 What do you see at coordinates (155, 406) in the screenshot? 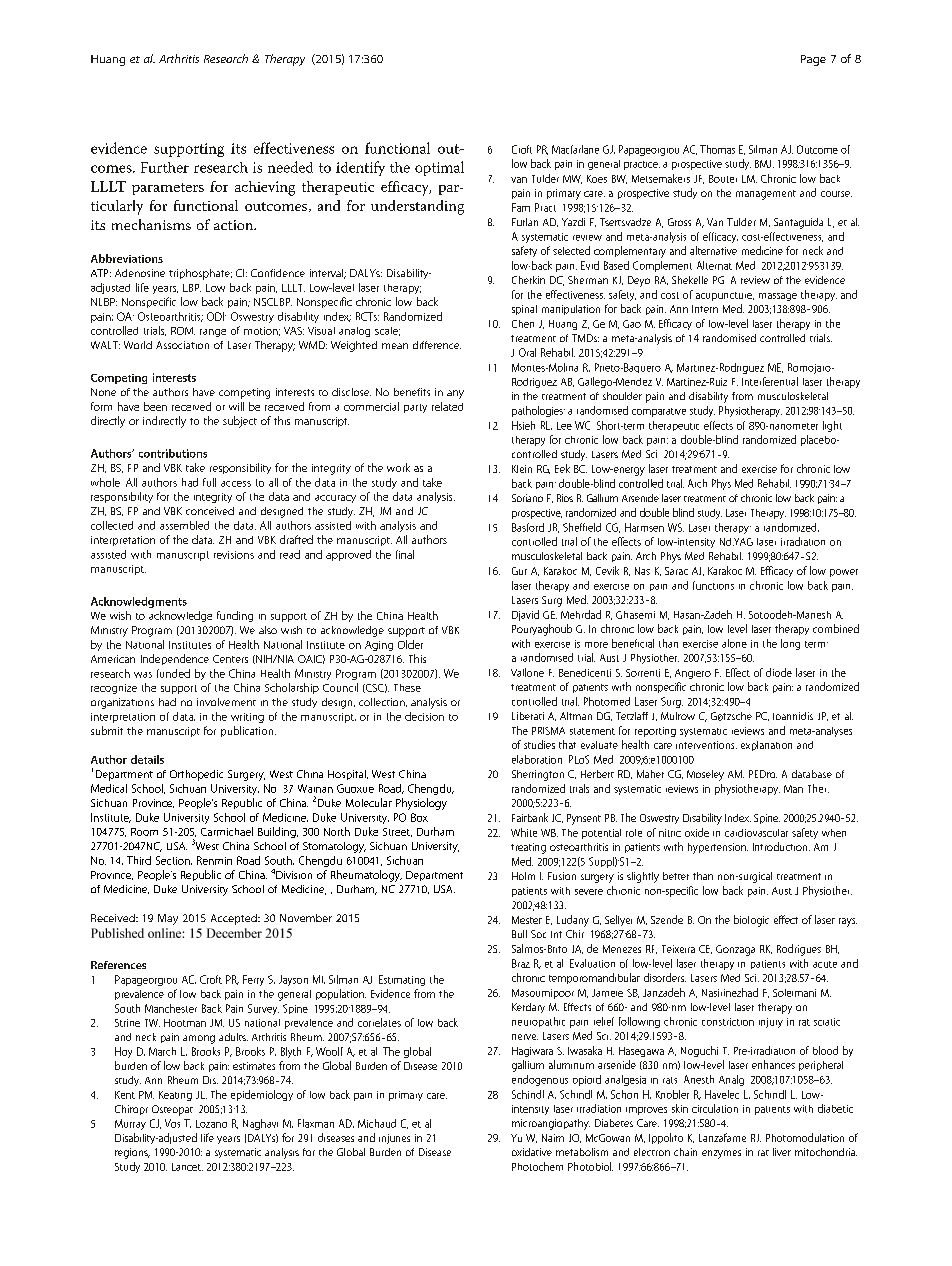
I see `been` at bounding box center [155, 406].
